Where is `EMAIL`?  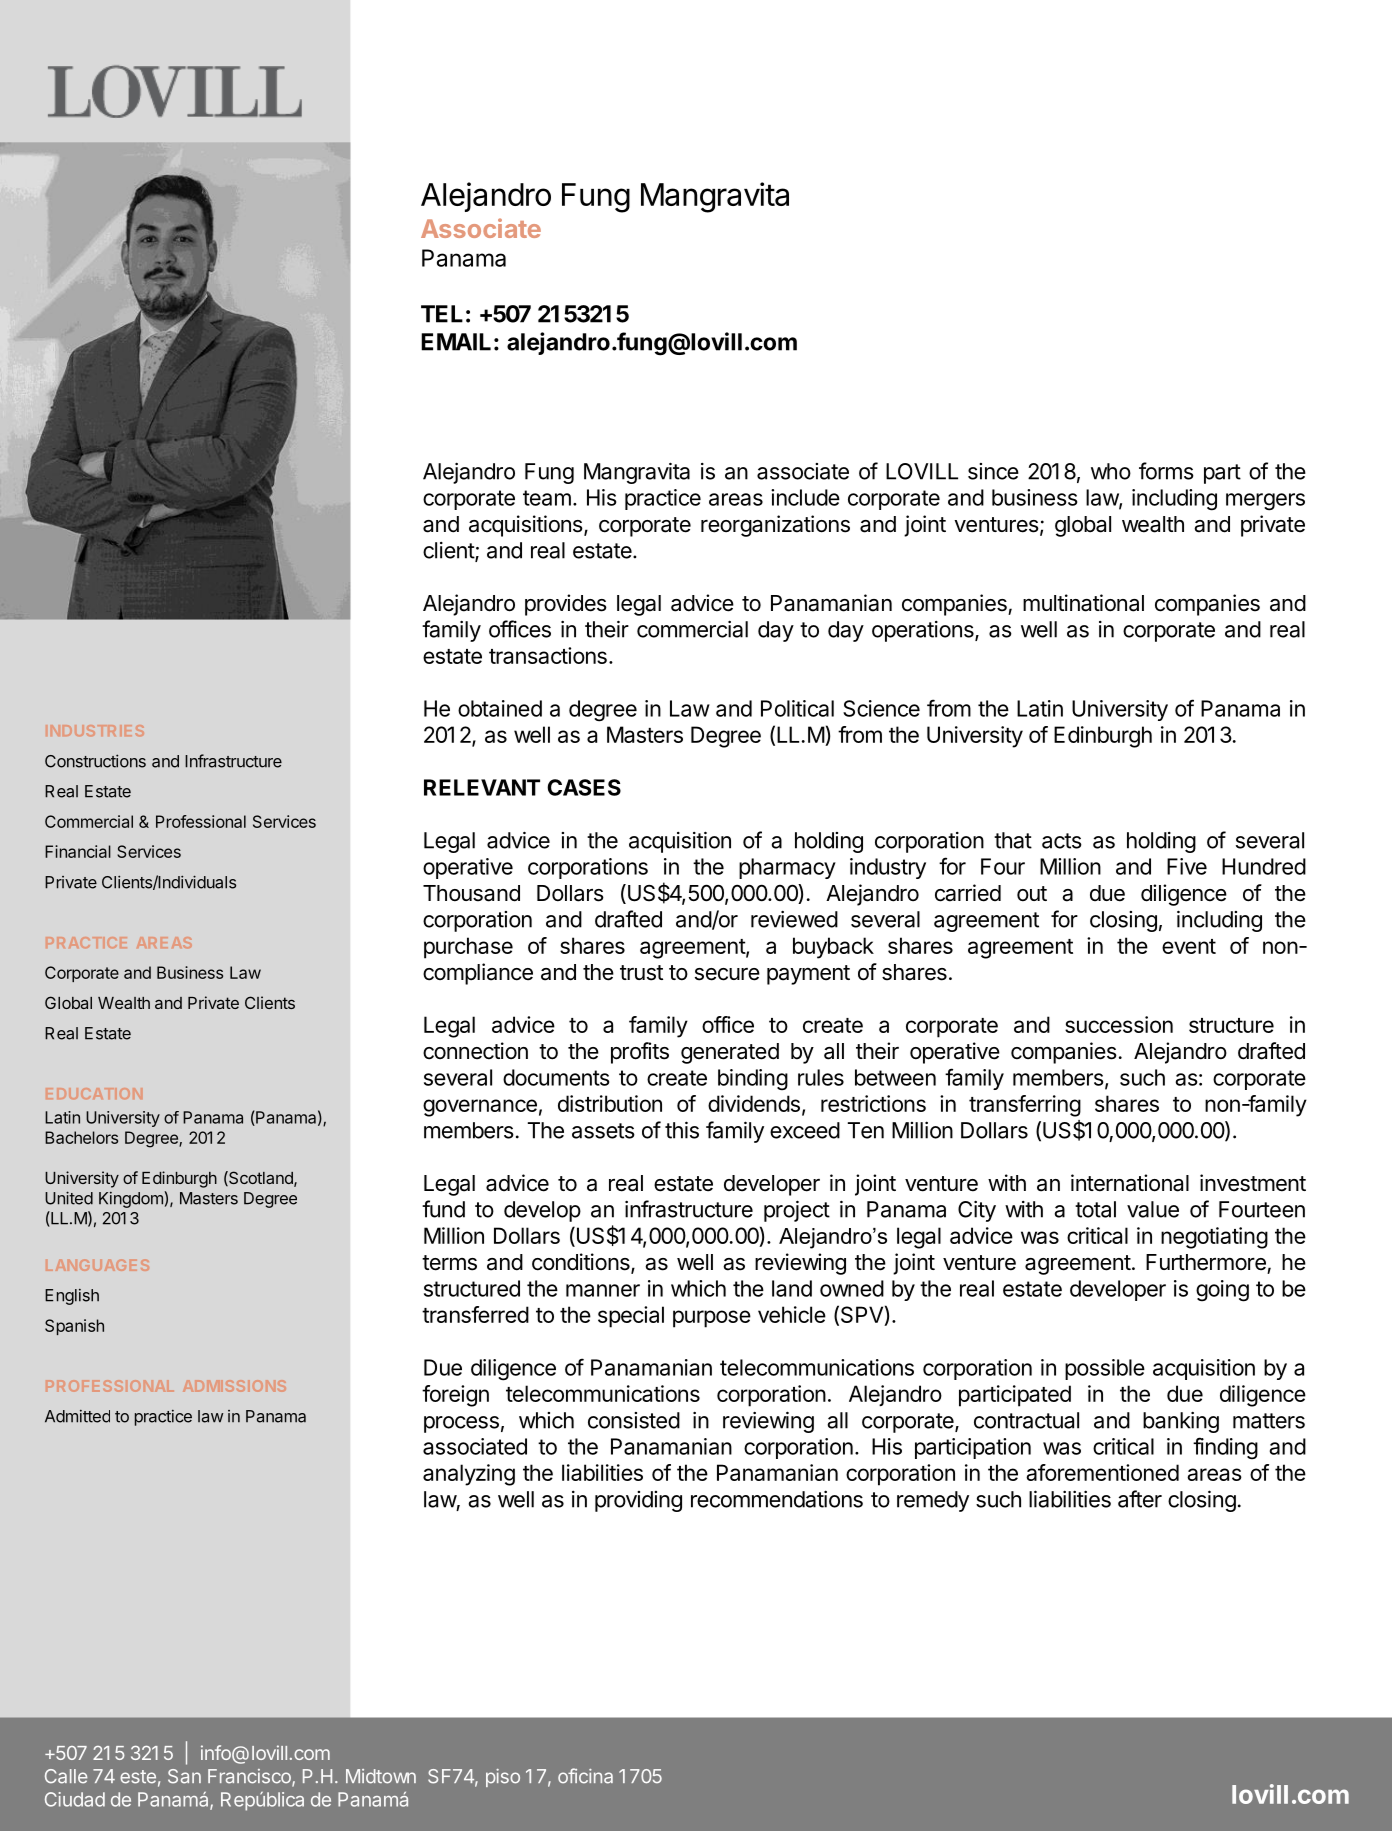
EMAIL is located at coordinates (456, 342).
